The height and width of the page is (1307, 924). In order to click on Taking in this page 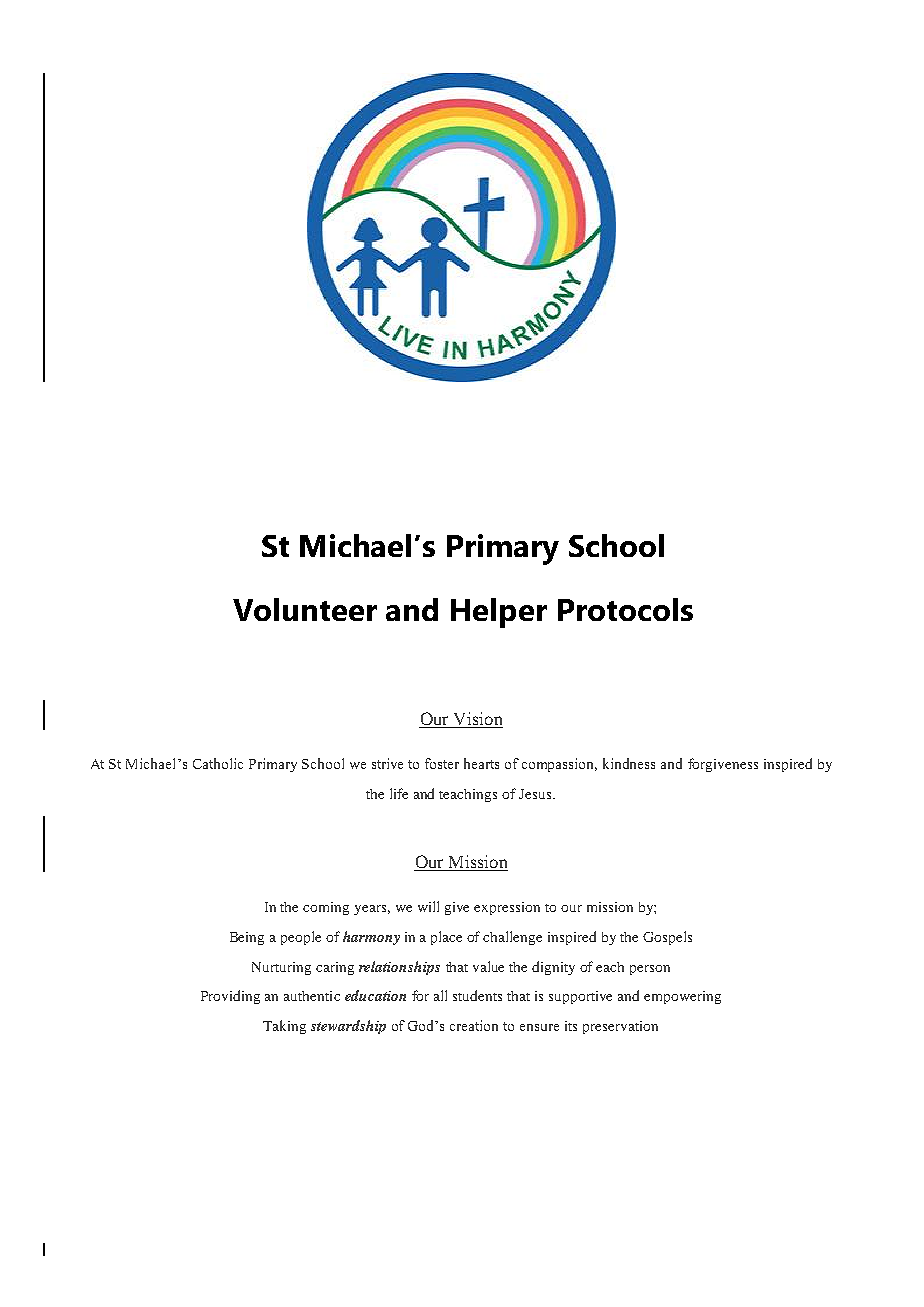, I will do `click(284, 1027)`.
